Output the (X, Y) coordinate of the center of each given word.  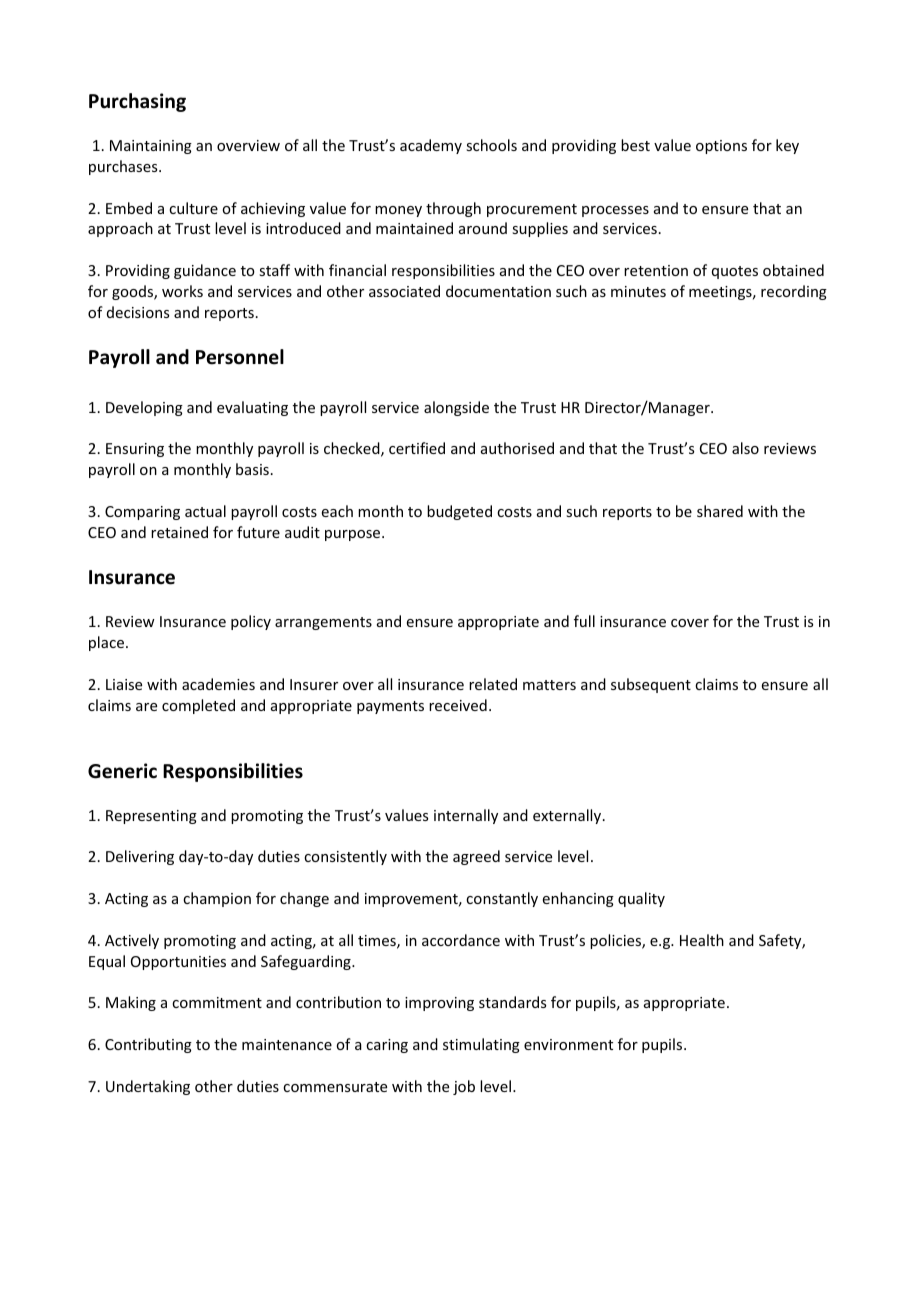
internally (466, 816)
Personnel (240, 357)
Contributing (148, 1045)
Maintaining (151, 147)
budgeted (459, 512)
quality (641, 899)
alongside (456, 408)
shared (720, 511)
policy (251, 622)
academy (431, 146)
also (745, 448)
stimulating (481, 1045)
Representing (151, 817)
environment (568, 1044)
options (721, 147)
